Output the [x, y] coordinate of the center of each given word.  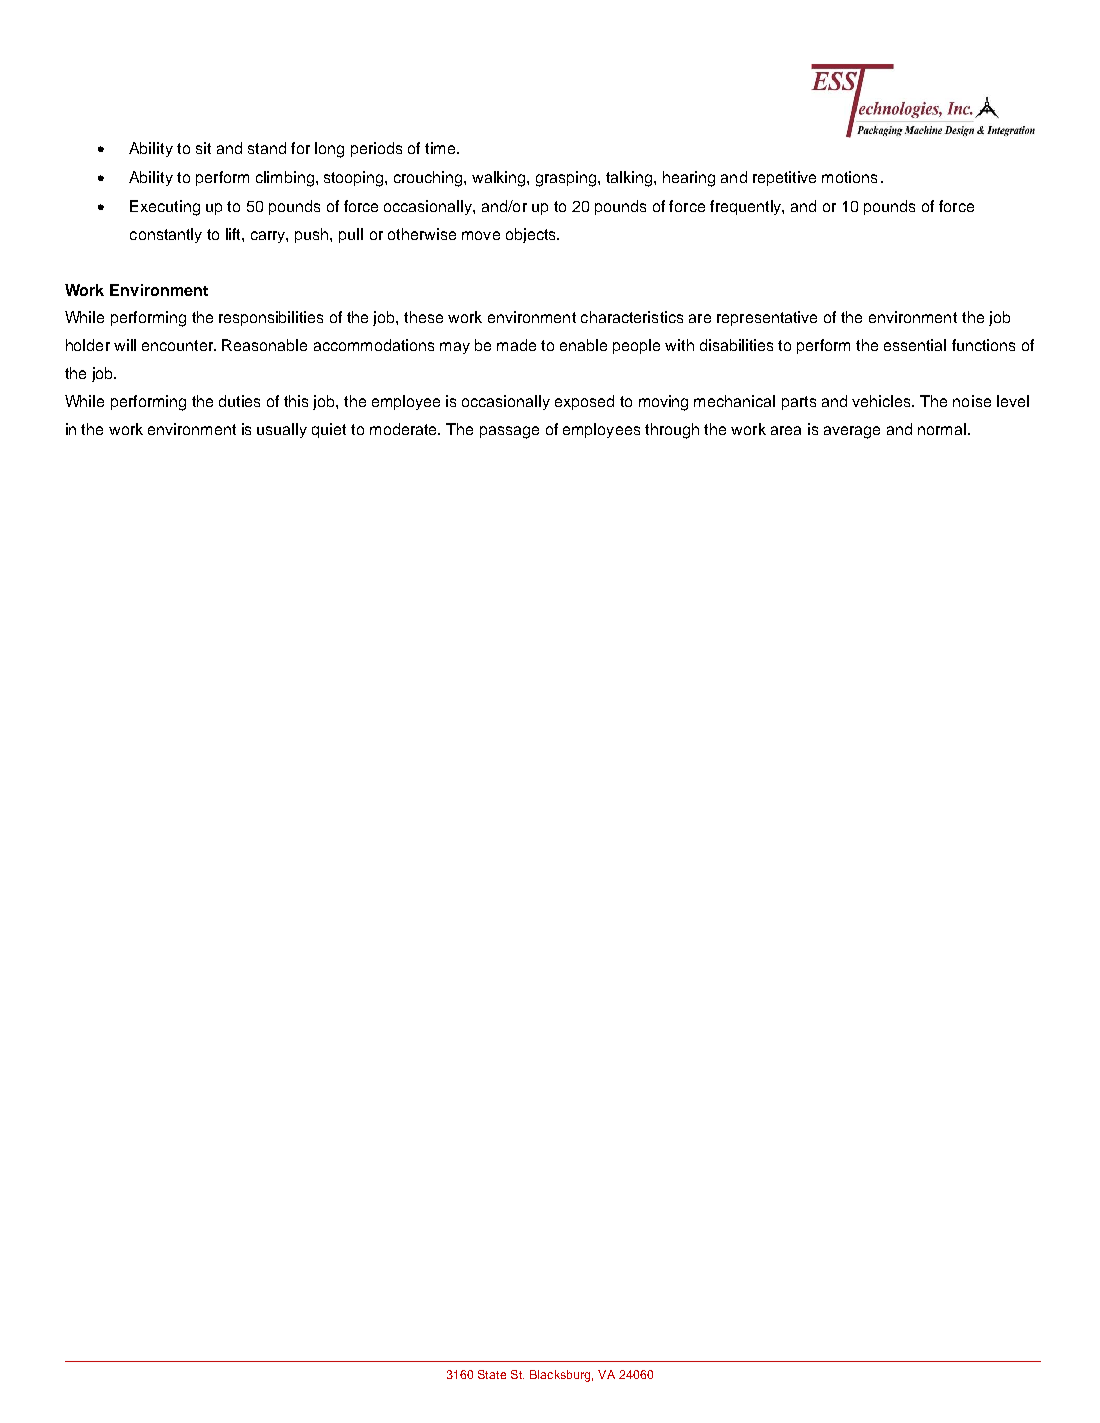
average [852, 432]
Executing [165, 208]
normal [942, 429]
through [672, 431]
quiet [329, 430]
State [492, 1374]
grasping [567, 179]
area [786, 430]
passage [509, 432]
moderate [404, 429]
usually [282, 430]
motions [849, 177]
